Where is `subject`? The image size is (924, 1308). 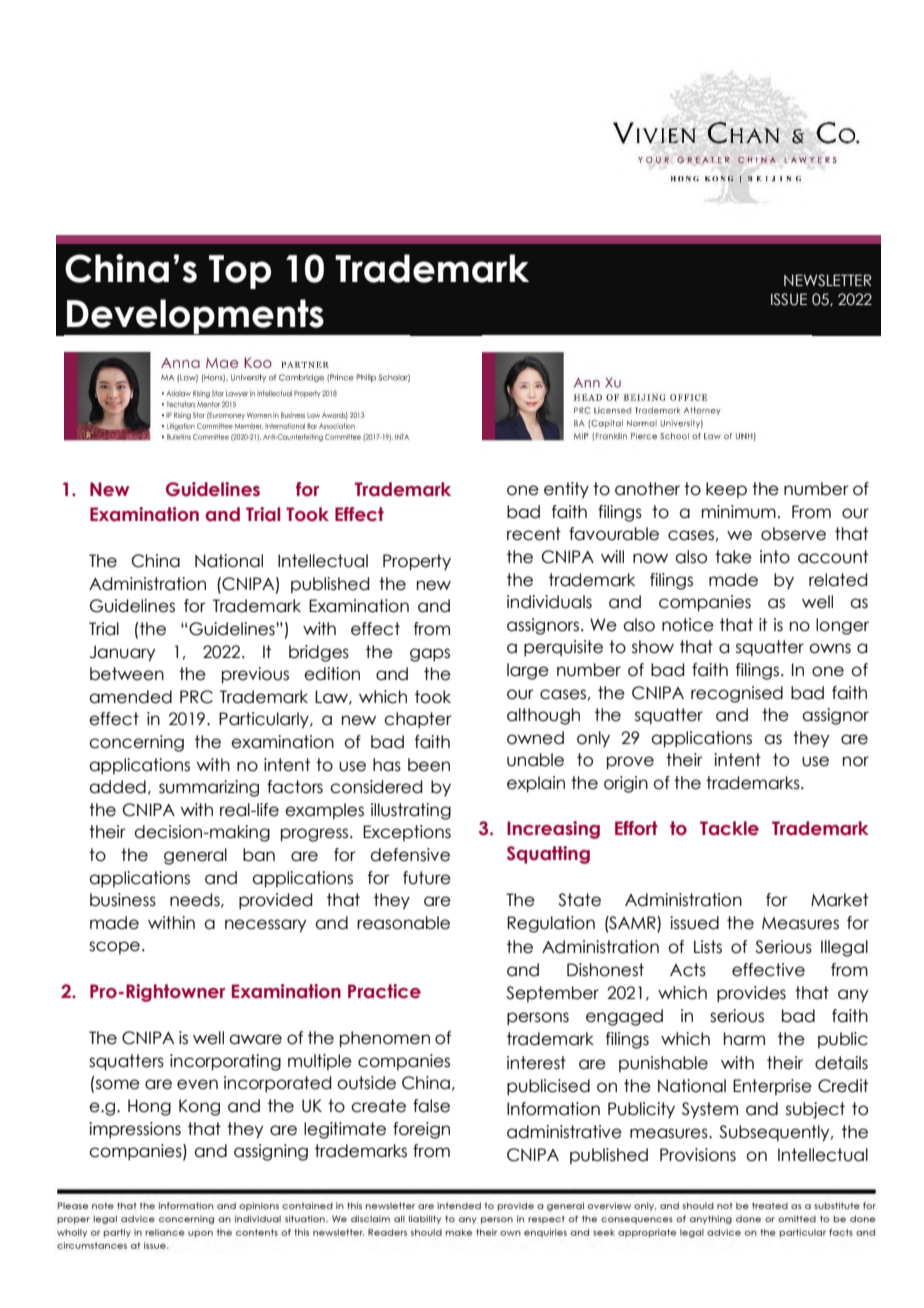
subject is located at coordinates (815, 1110).
